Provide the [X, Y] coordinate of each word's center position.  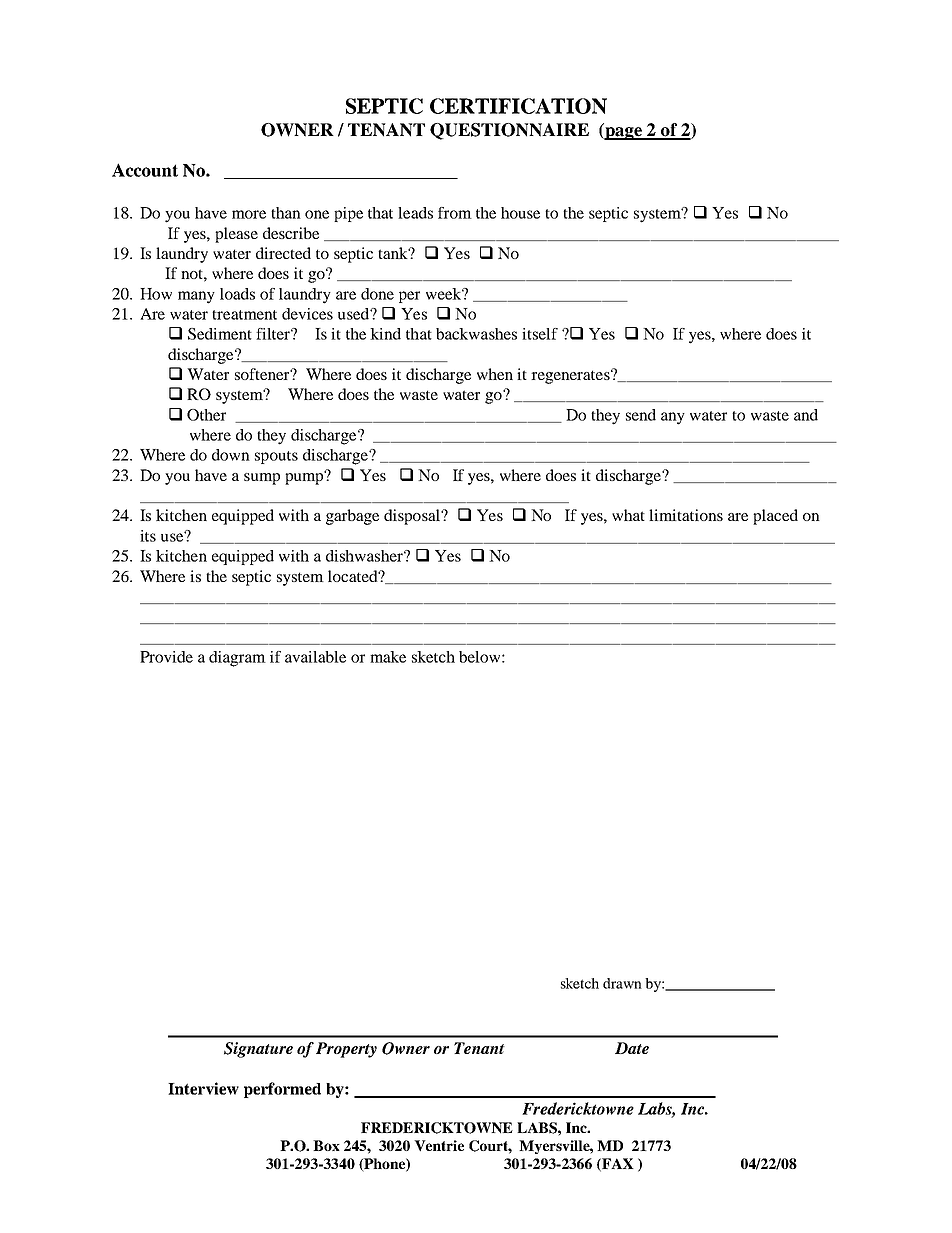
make [388, 657]
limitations [686, 515]
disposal [413, 517]
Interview [203, 1088]
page [623, 133]
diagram [237, 659]
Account [145, 170]
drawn [622, 983]
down [231, 455]
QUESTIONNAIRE [509, 131]
